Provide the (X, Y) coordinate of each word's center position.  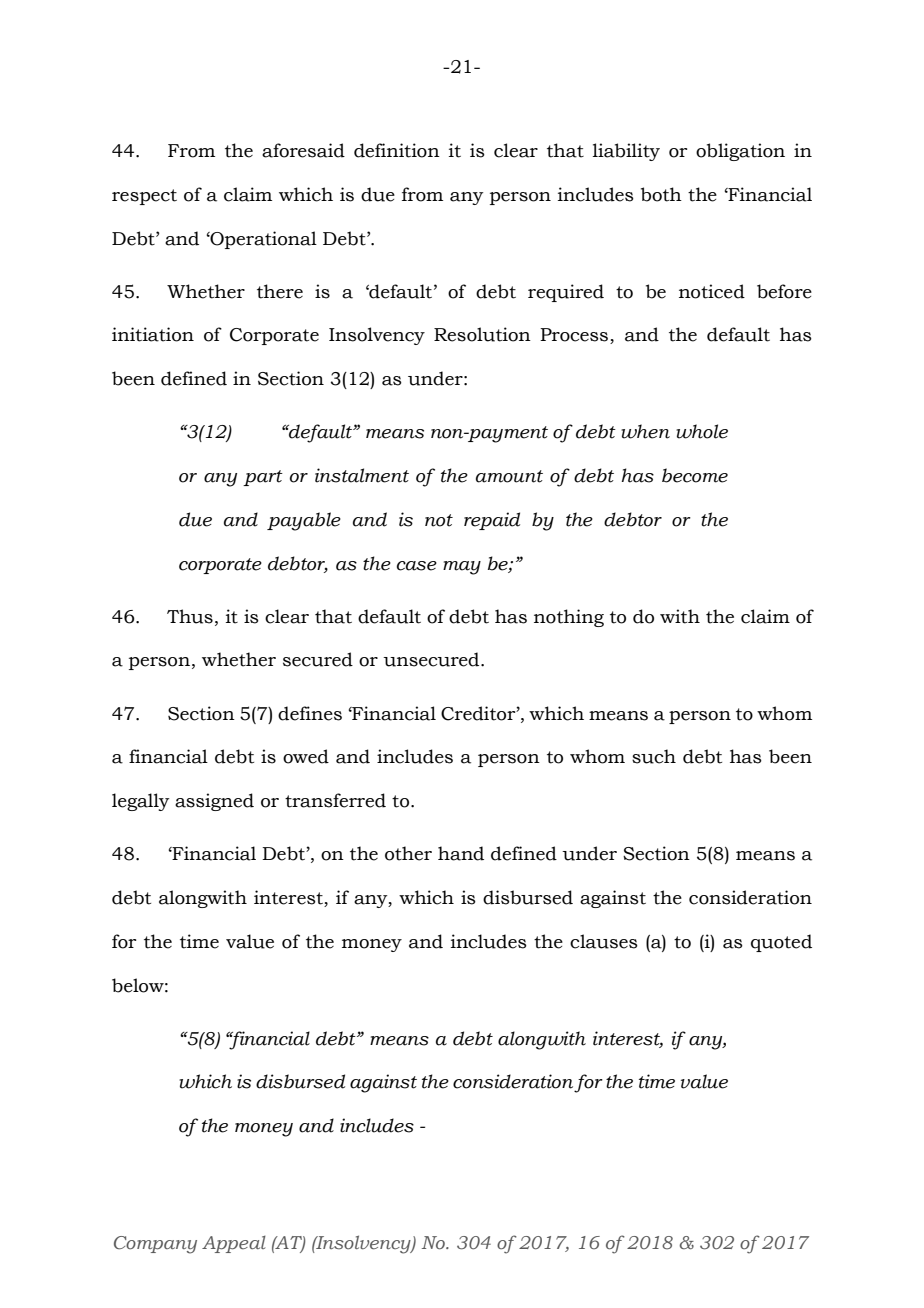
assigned (214, 802)
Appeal (234, 1244)
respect (144, 197)
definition (397, 150)
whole (702, 431)
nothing (569, 618)
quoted (781, 943)
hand (461, 853)
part (263, 478)
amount (509, 476)
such (654, 756)
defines (310, 713)
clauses (604, 941)
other (408, 853)
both (661, 194)
